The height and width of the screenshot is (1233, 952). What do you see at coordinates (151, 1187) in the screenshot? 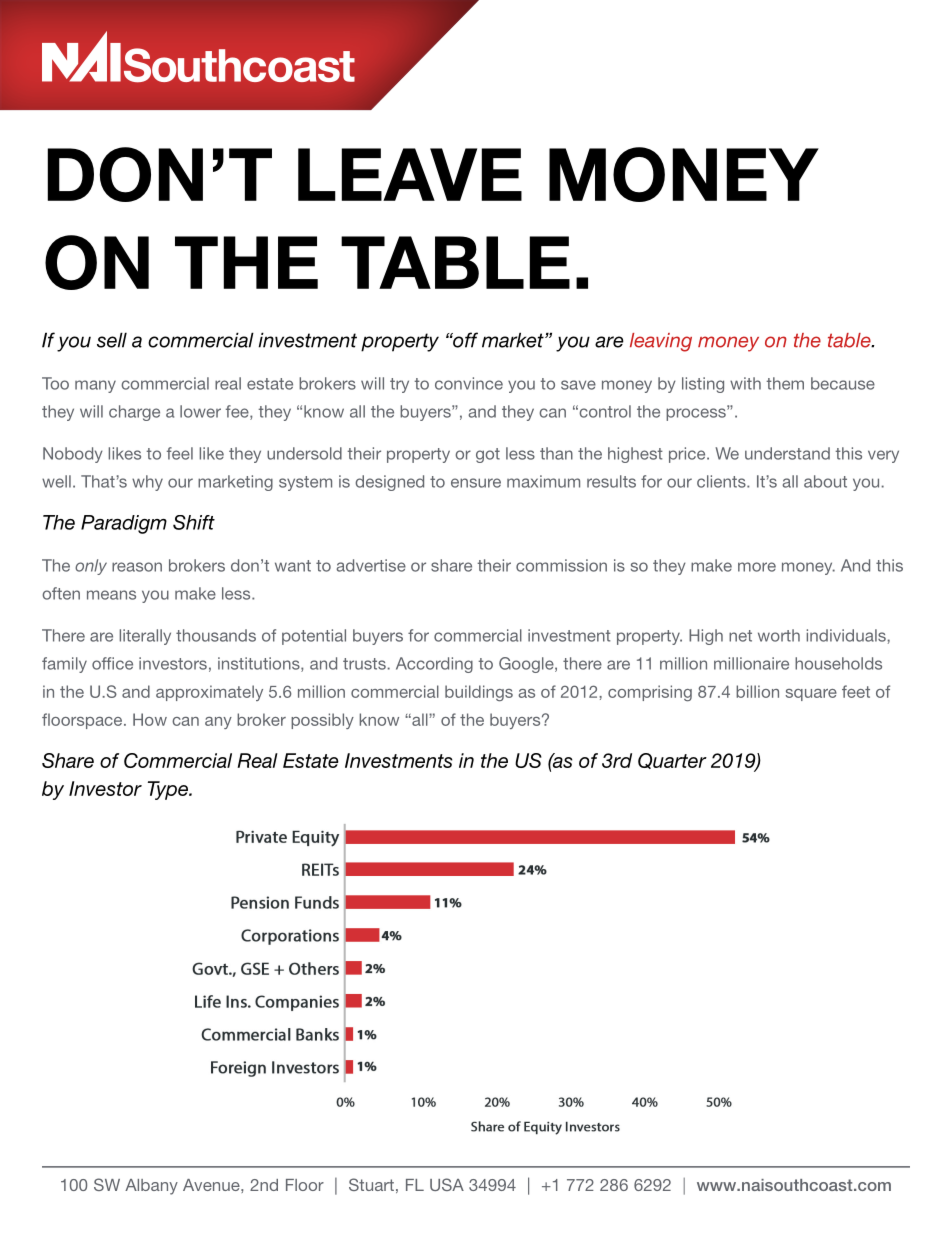
I see `Albany` at bounding box center [151, 1187].
